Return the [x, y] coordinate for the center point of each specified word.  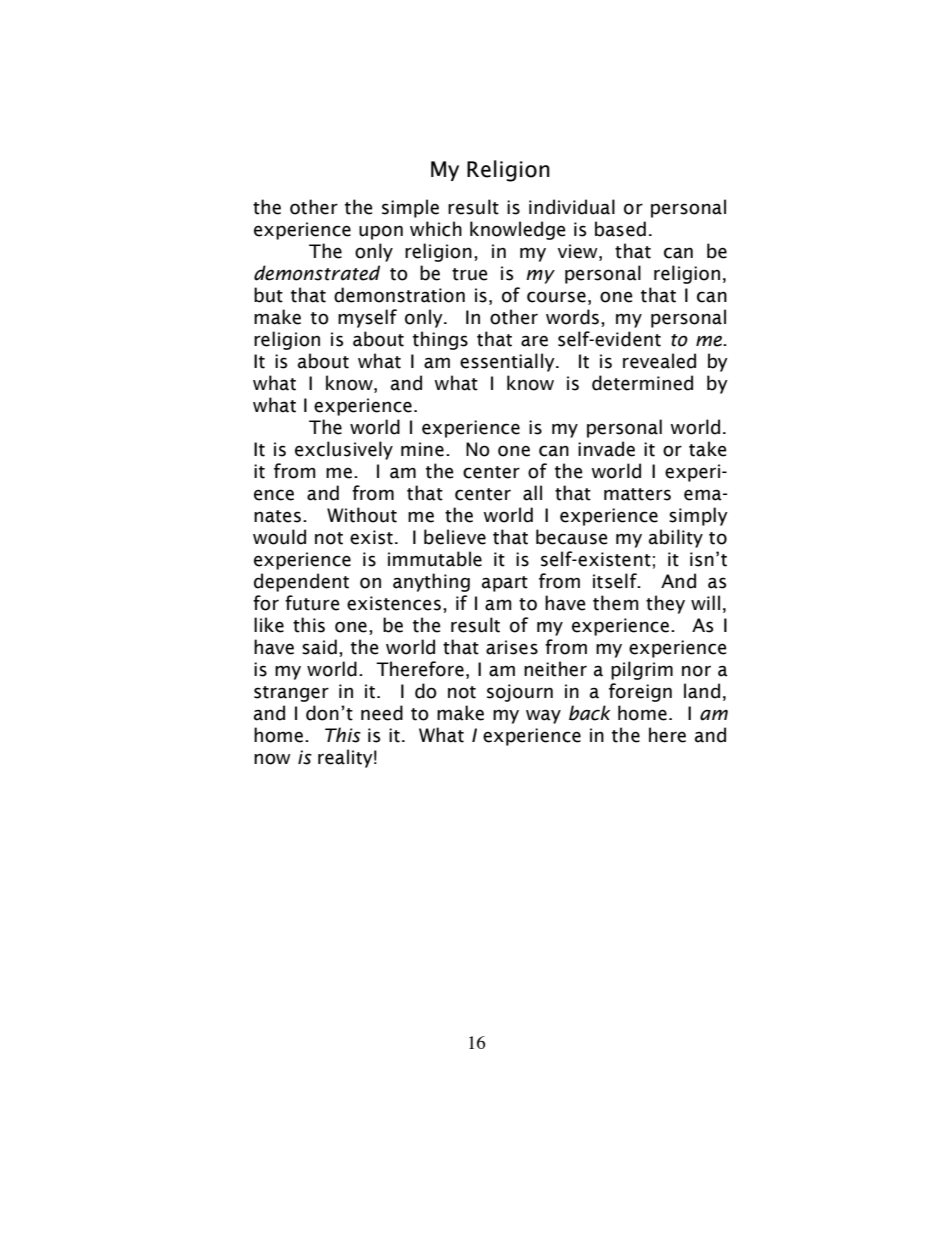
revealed [659, 361]
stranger [291, 694]
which [436, 229]
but [268, 295]
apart [505, 584]
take [708, 449]
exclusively [344, 450]
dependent [301, 582]
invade [606, 449]
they [665, 604]
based [620, 229]
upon [381, 232]
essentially [508, 362]
